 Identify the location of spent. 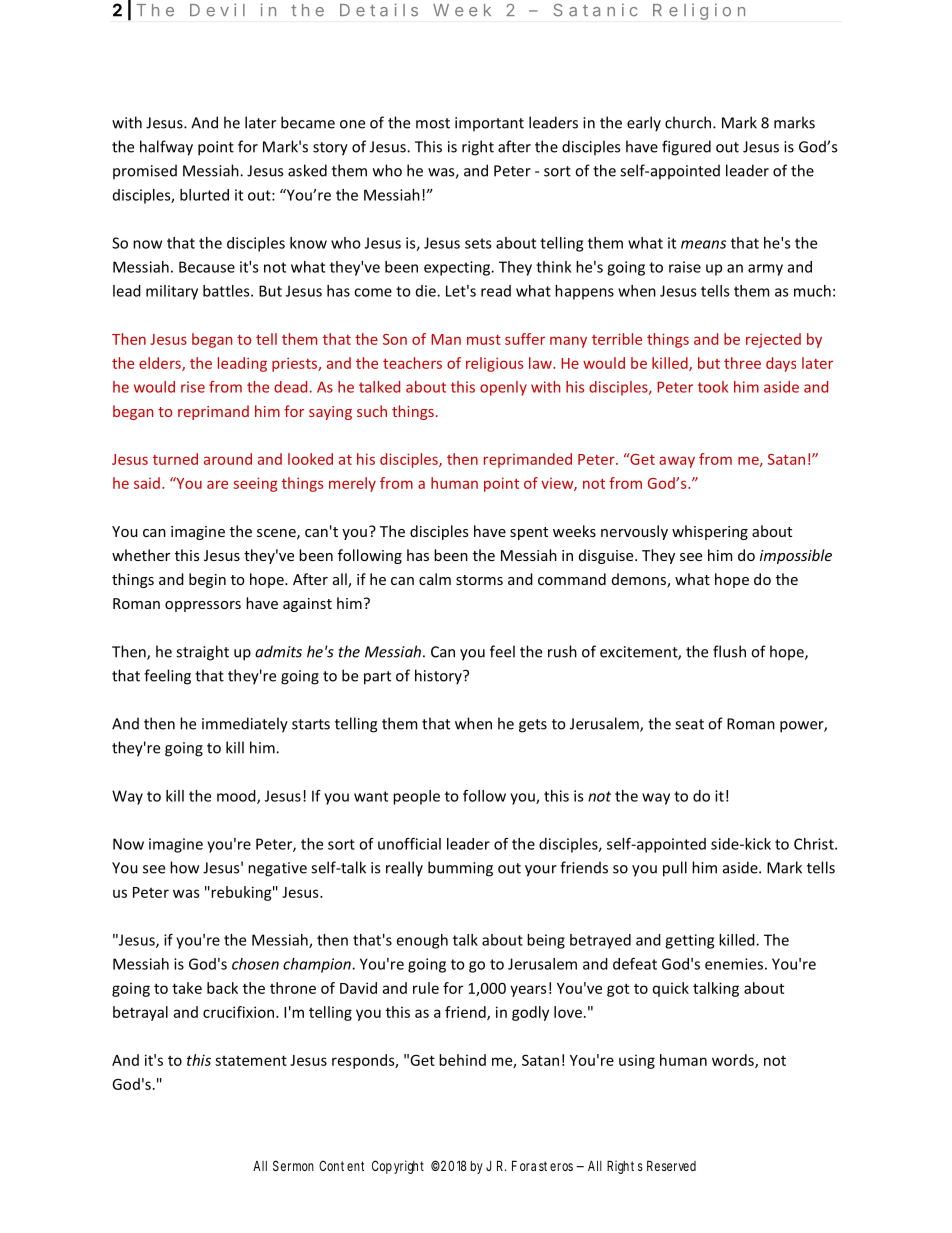
(529, 533).
